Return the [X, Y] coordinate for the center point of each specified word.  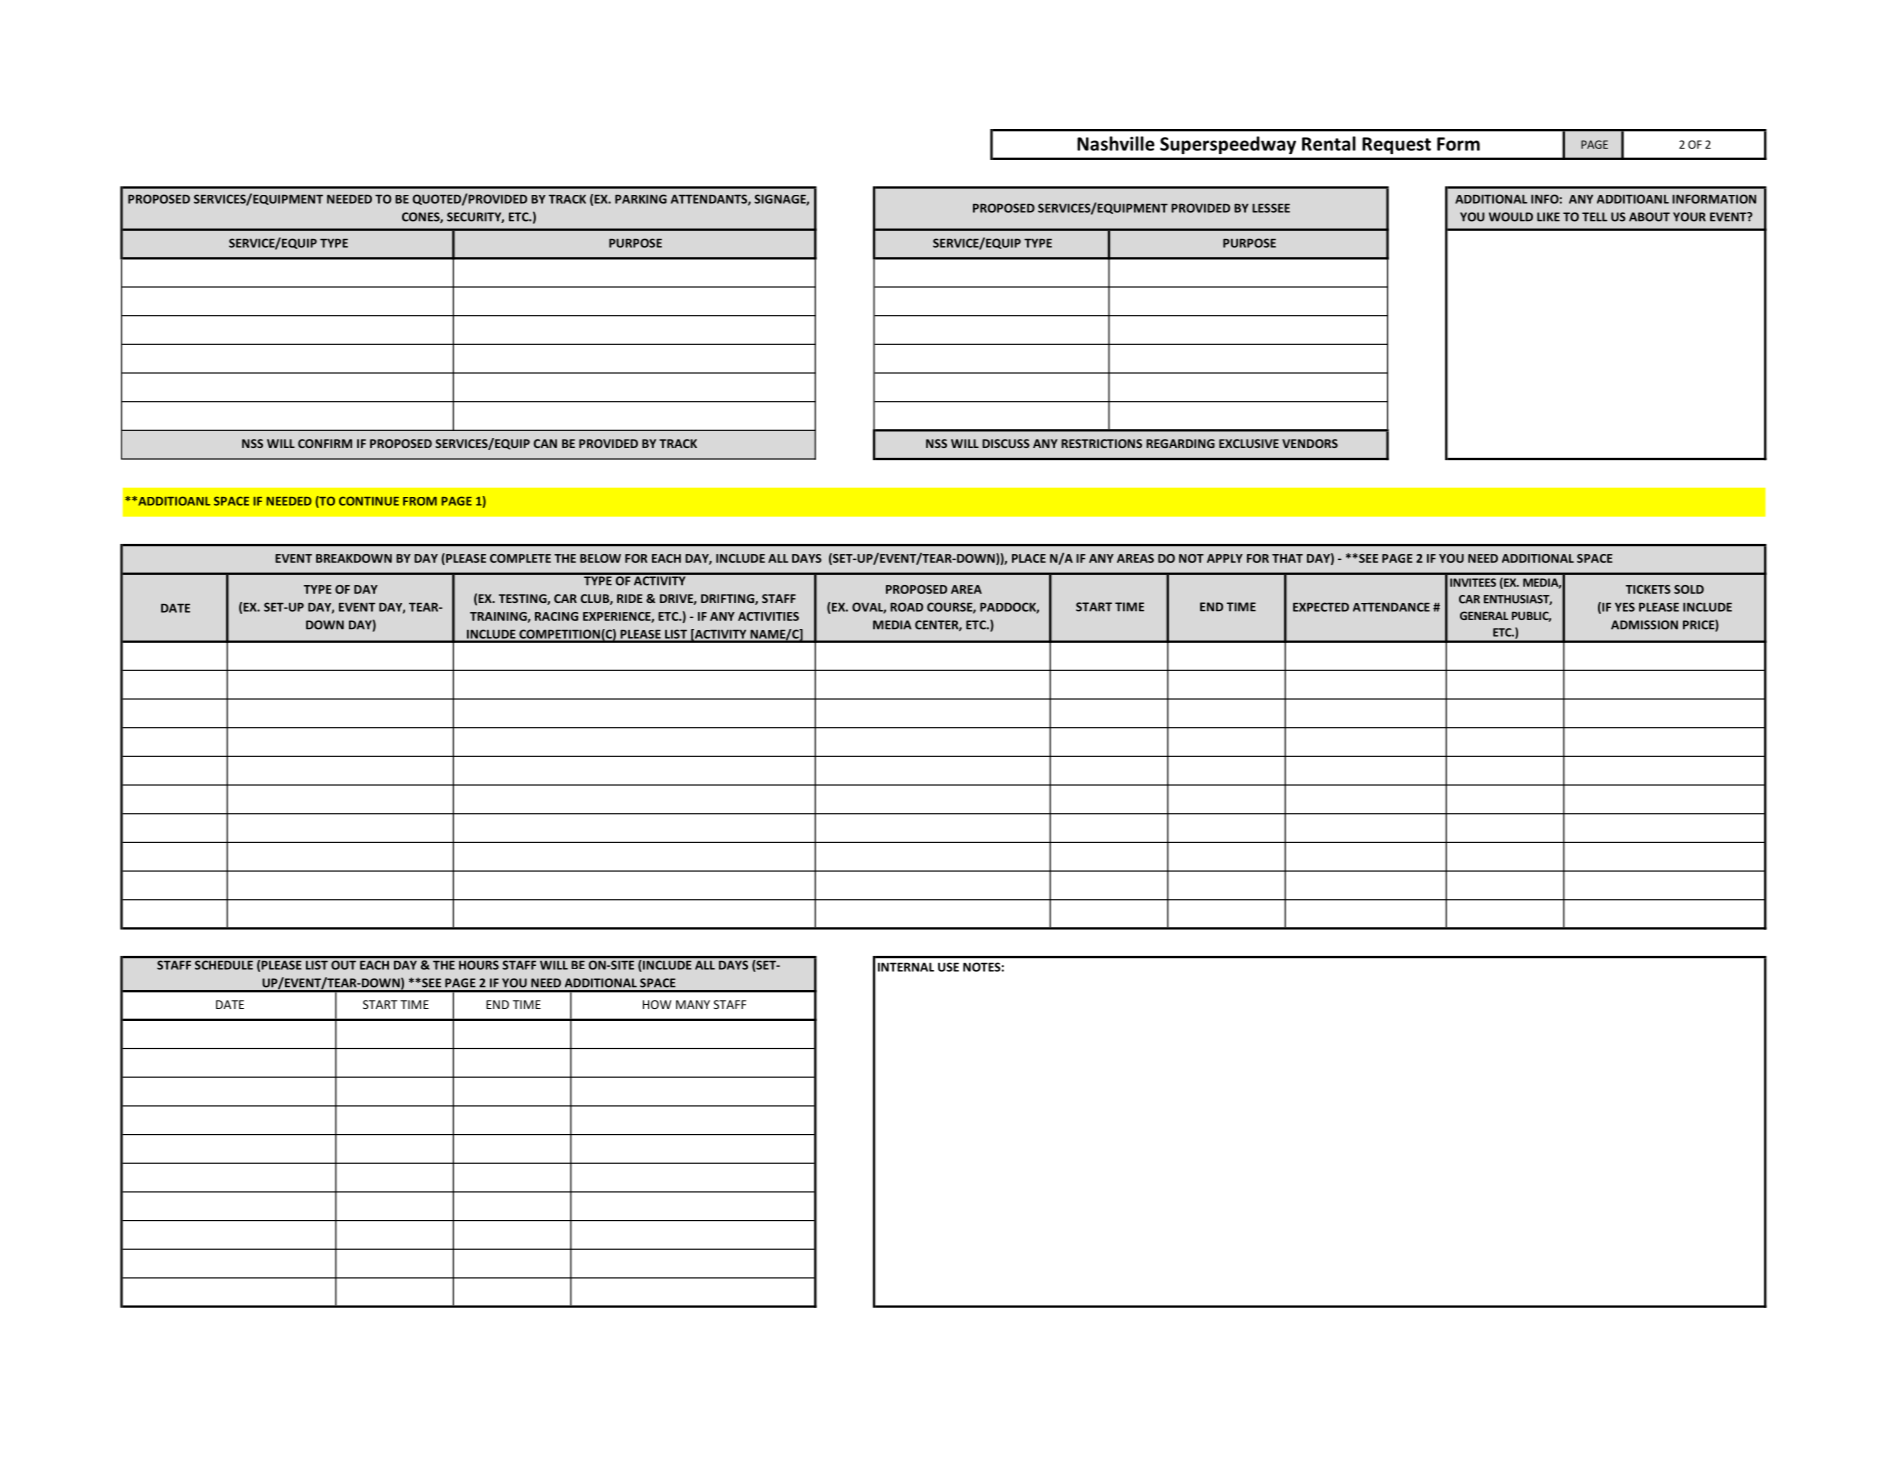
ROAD [906, 607]
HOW [657, 1004]
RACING [556, 616]
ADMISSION [1644, 625]
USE [948, 967]
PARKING [641, 199]
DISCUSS [1006, 443]
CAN [545, 443]
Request [1397, 145]
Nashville [1116, 143]
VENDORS [1310, 443]
